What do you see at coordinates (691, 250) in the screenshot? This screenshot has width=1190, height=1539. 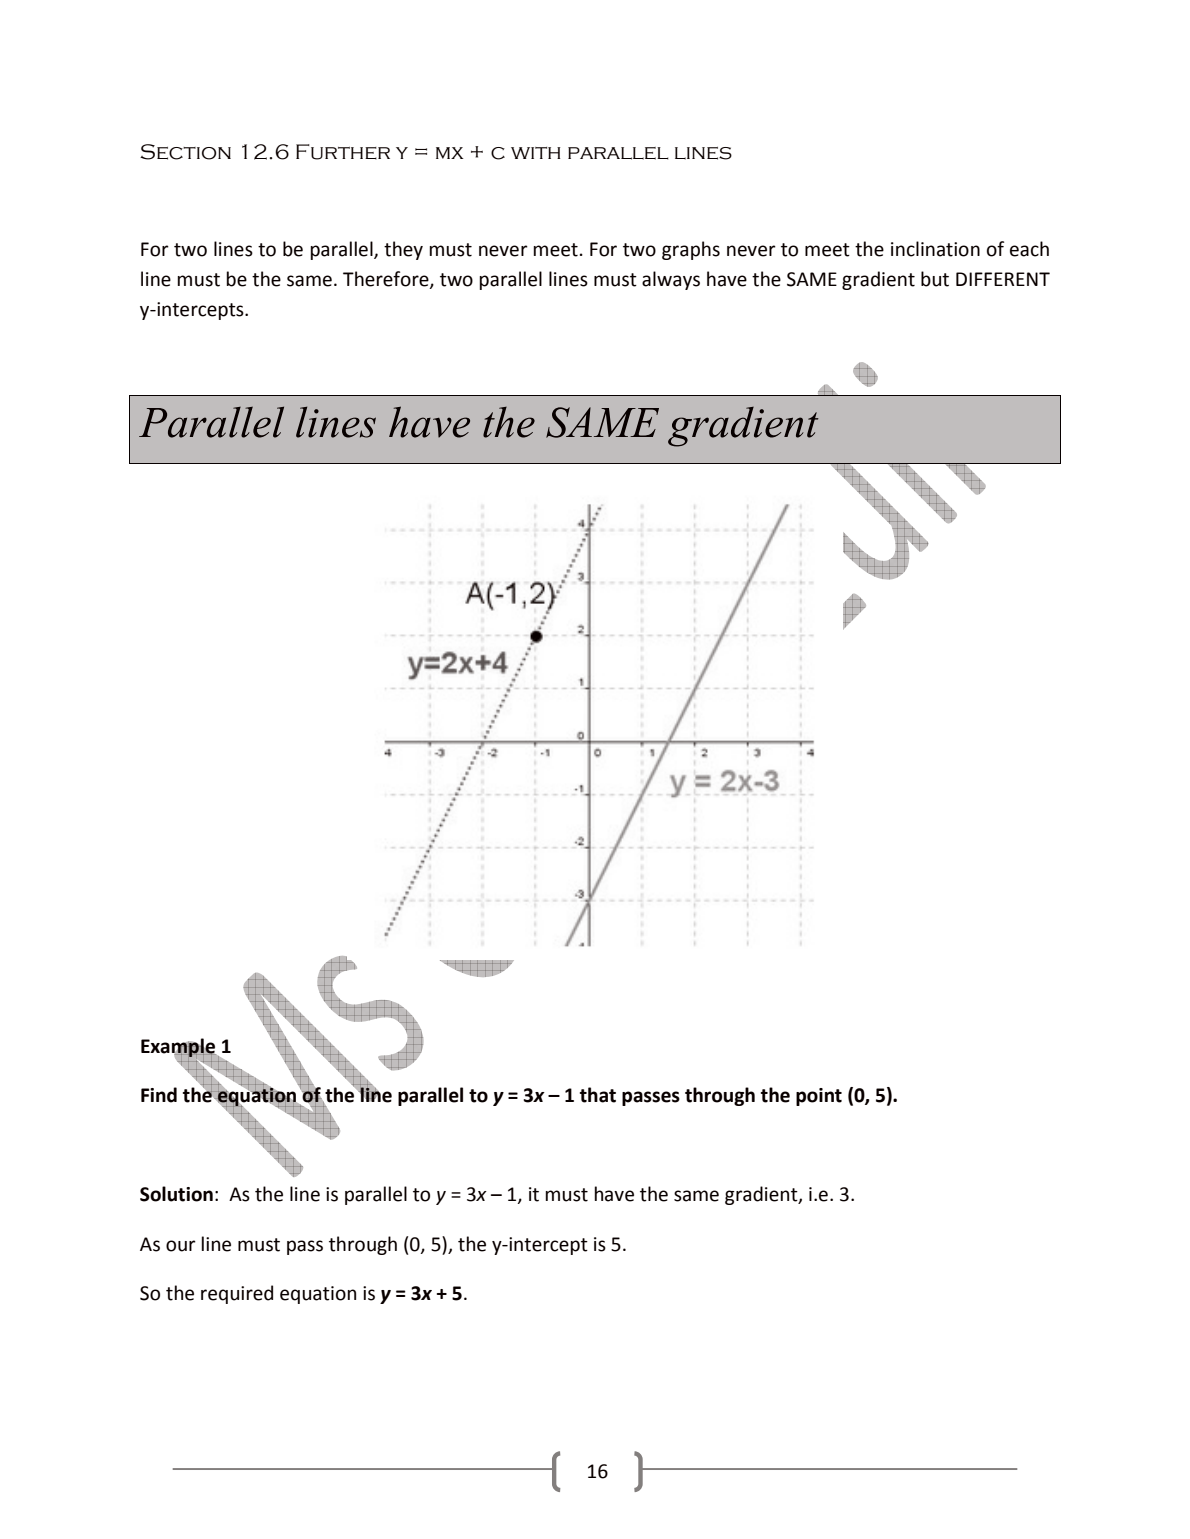 I see `graphs` at bounding box center [691, 250].
